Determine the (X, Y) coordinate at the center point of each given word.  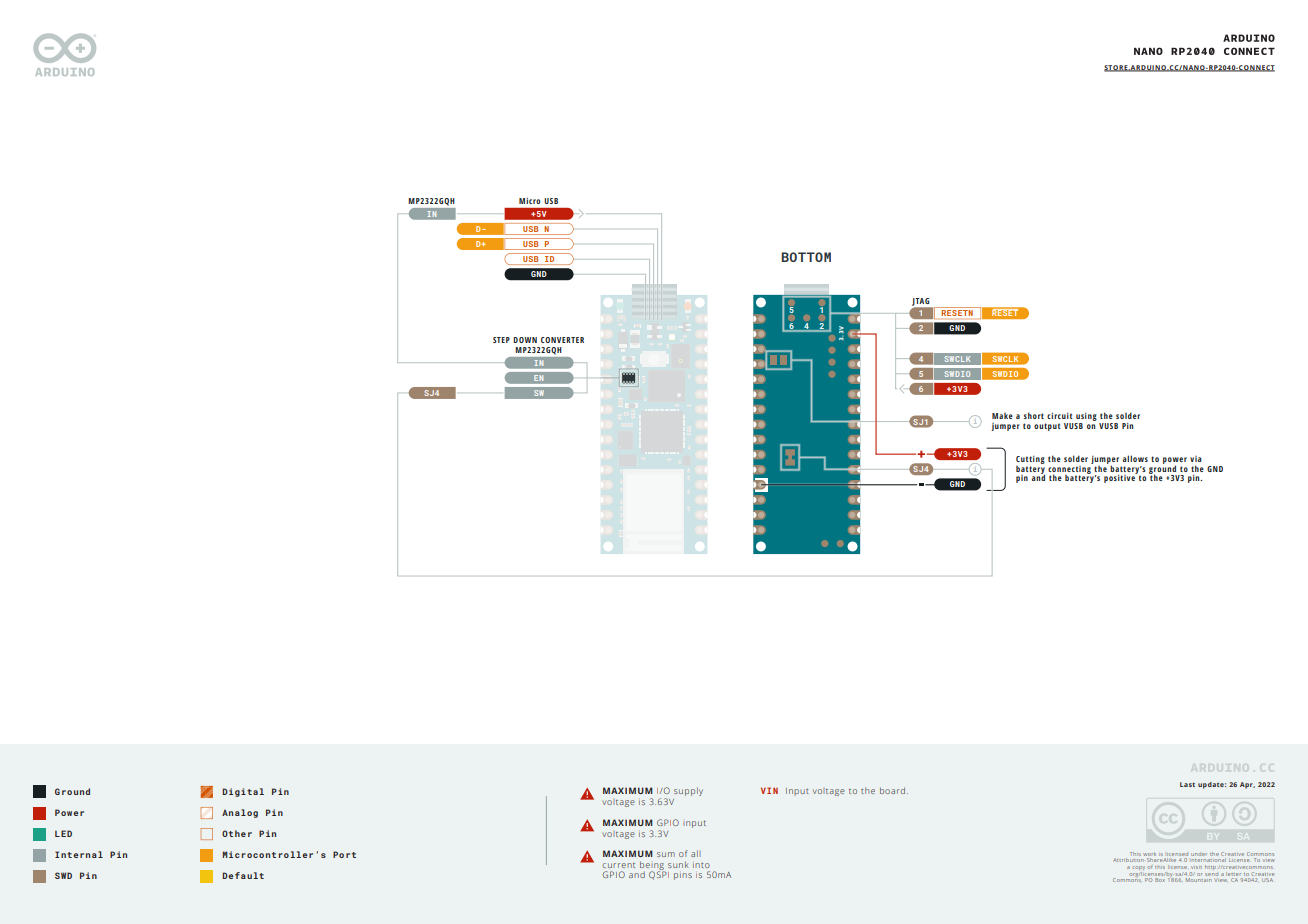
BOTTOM (806, 257)
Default (243, 875)
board (894, 790)
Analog (240, 813)
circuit (1060, 416)
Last (1187, 784)
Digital (243, 792)
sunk (678, 864)
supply (688, 791)
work (1149, 854)
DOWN (525, 340)
